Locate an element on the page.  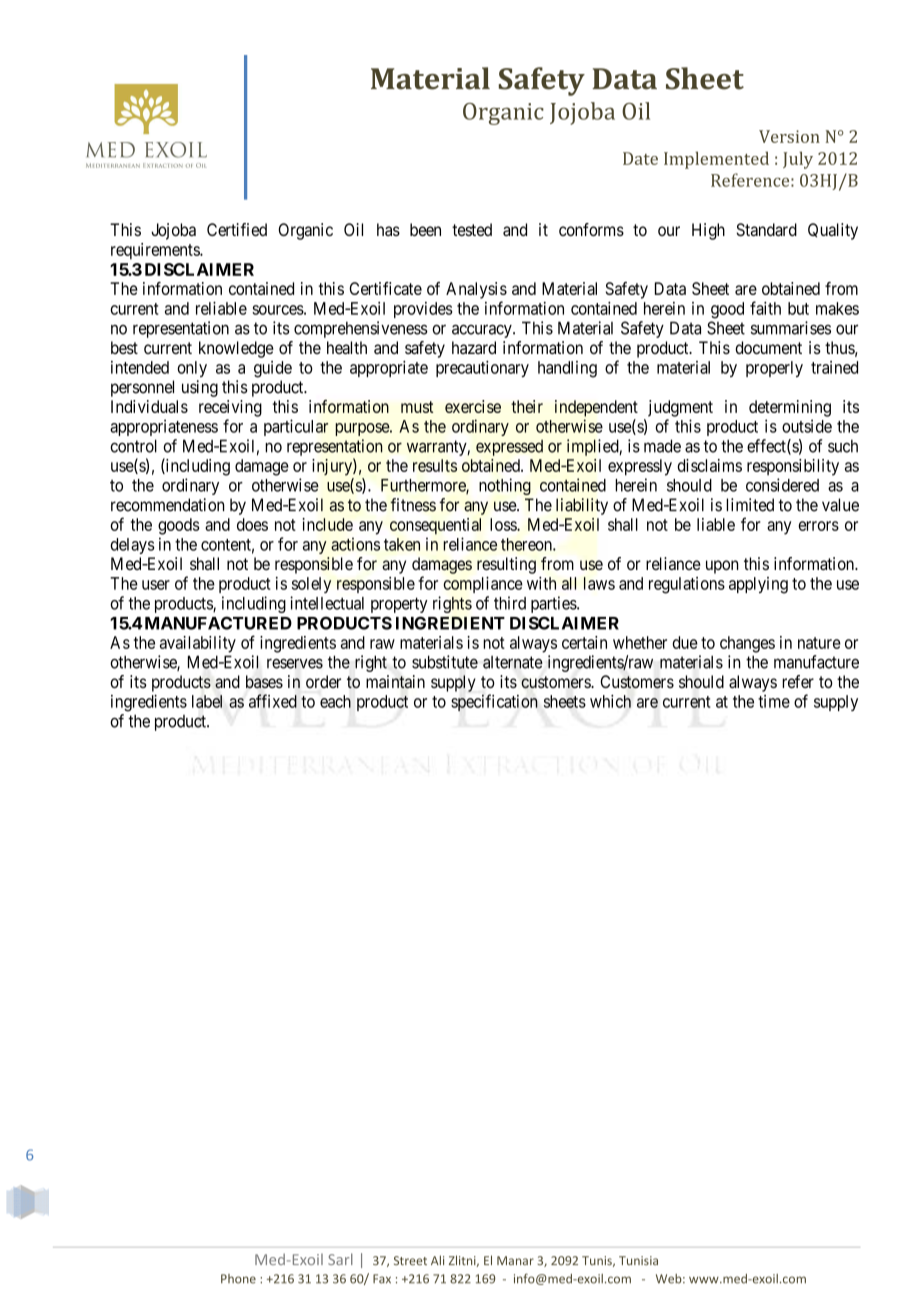
time is located at coordinates (774, 701).
